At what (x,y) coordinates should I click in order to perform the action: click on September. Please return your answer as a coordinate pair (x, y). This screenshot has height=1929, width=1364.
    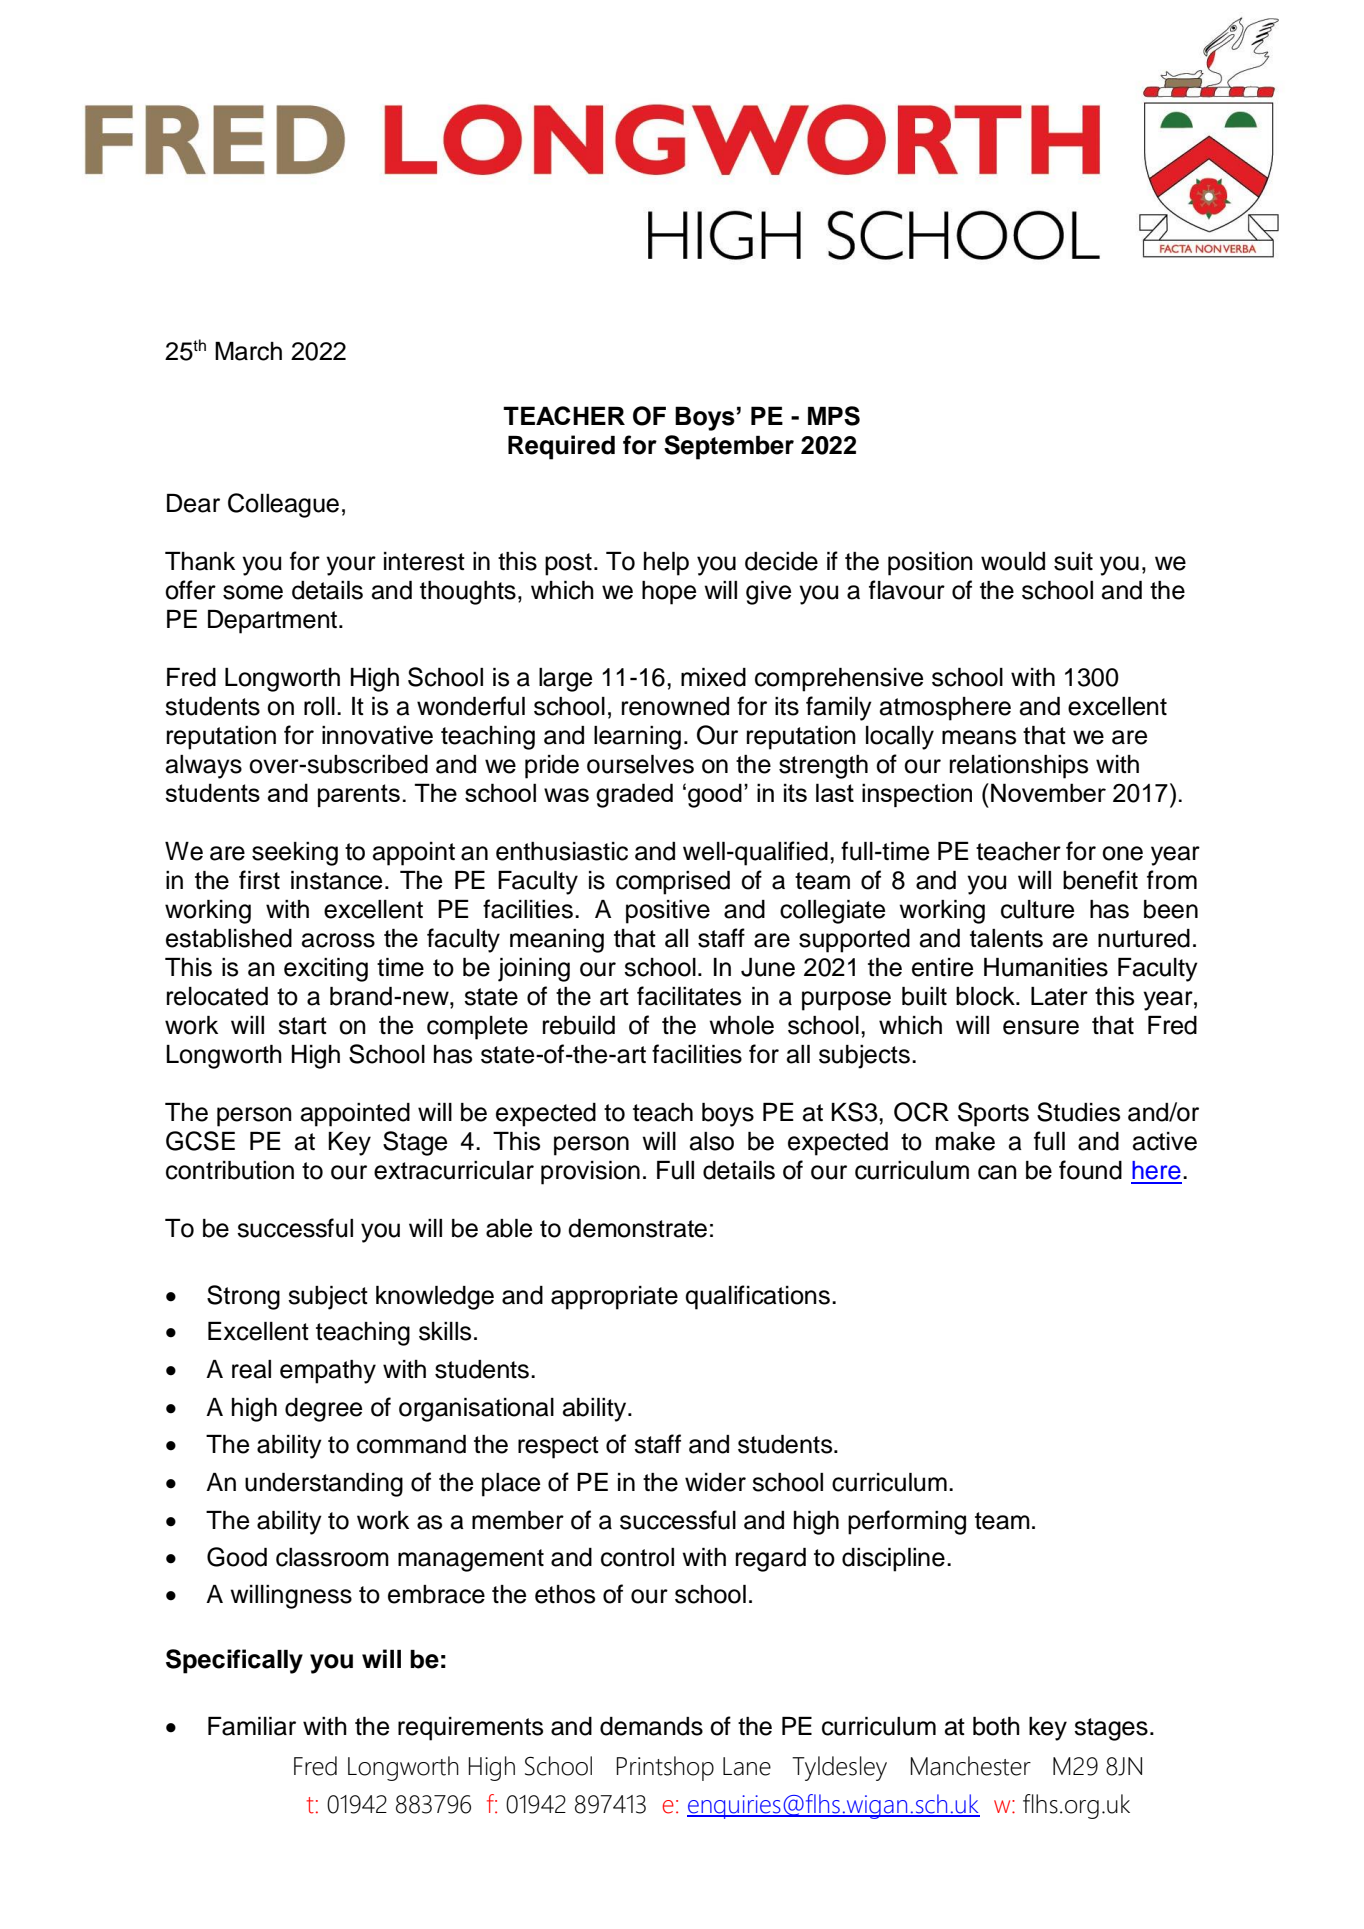
    Looking at the image, I should click on (729, 447).
